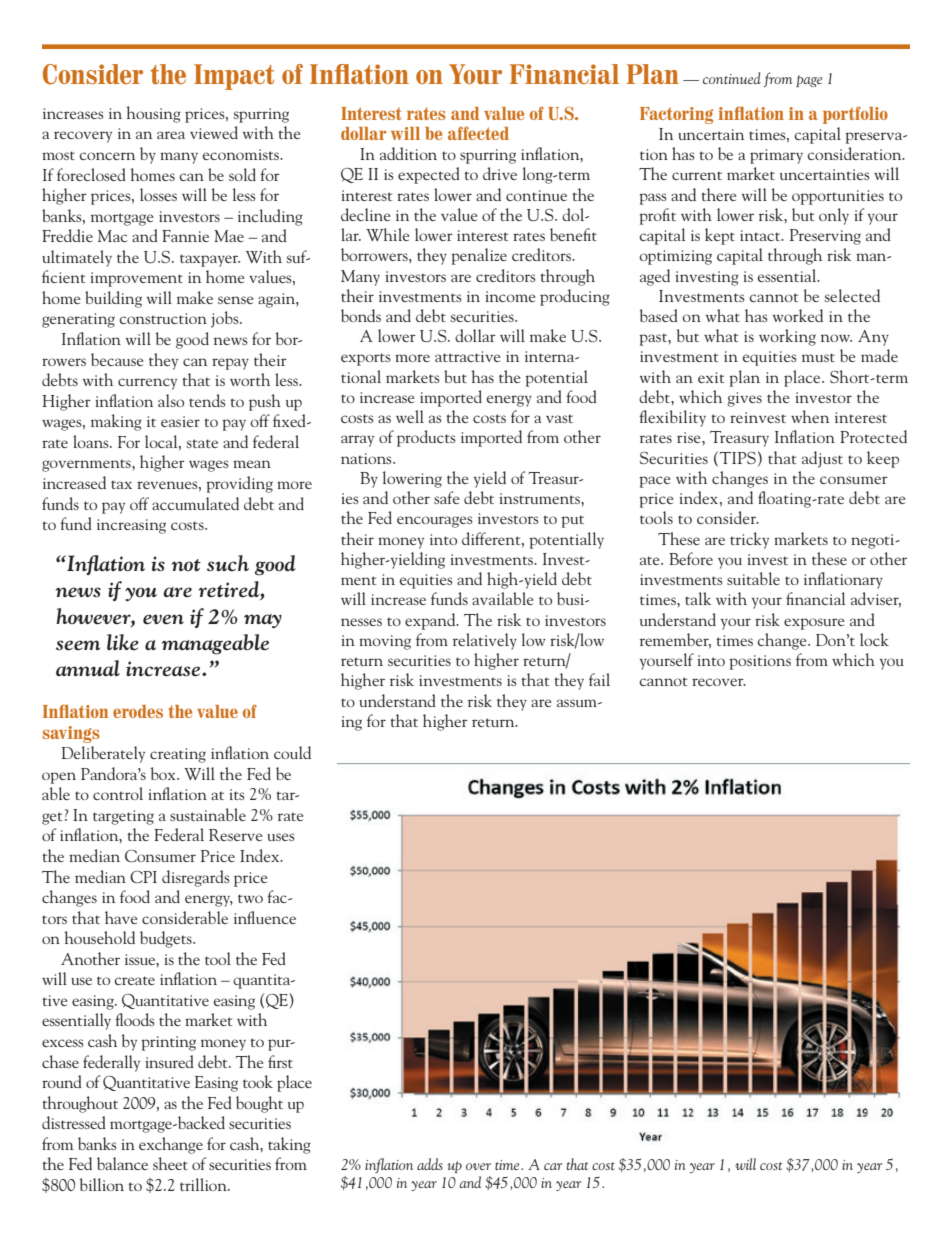  Describe the element at coordinates (809, 81) in the page. I see `page` at that location.
